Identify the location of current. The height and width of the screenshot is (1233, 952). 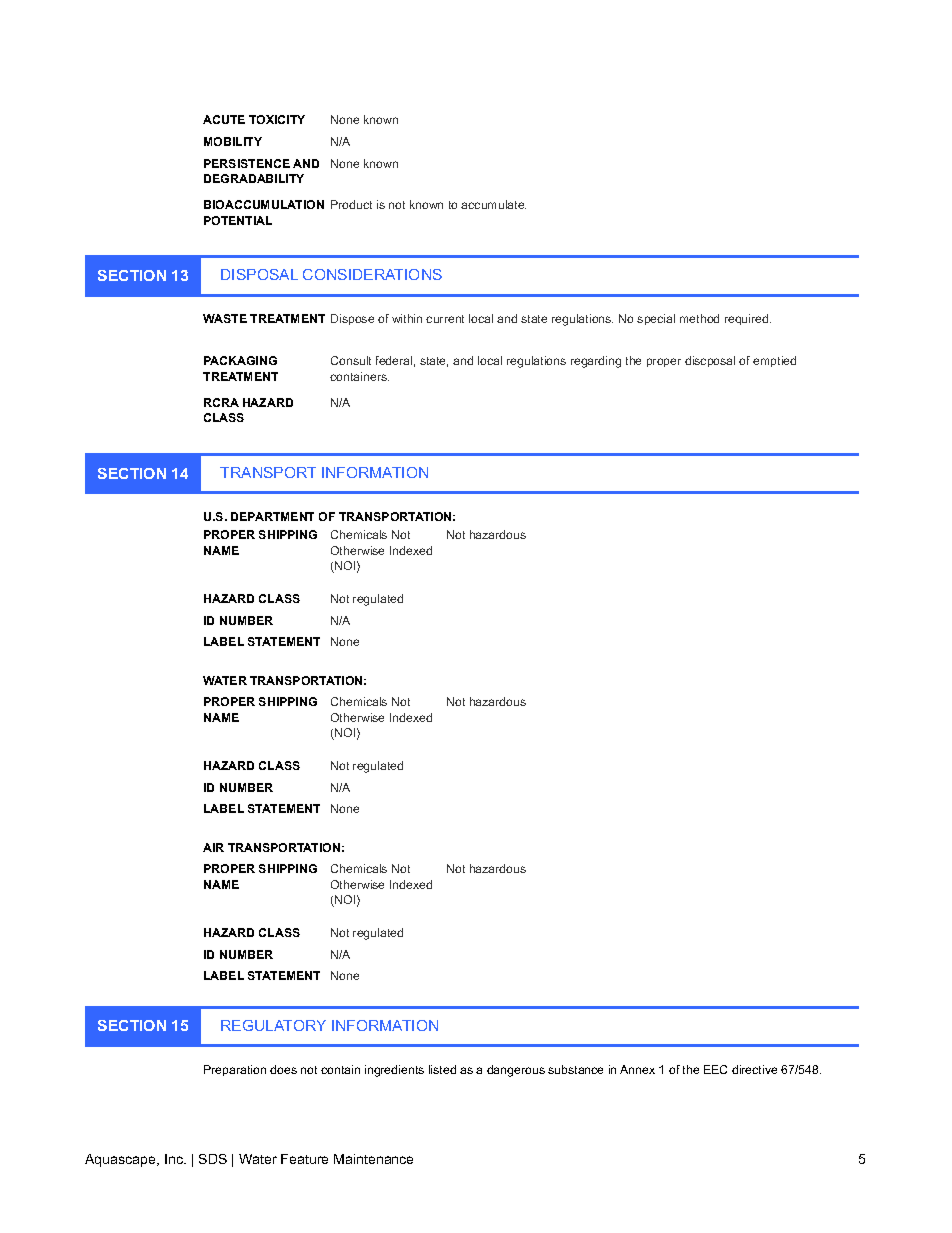
(445, 319).
